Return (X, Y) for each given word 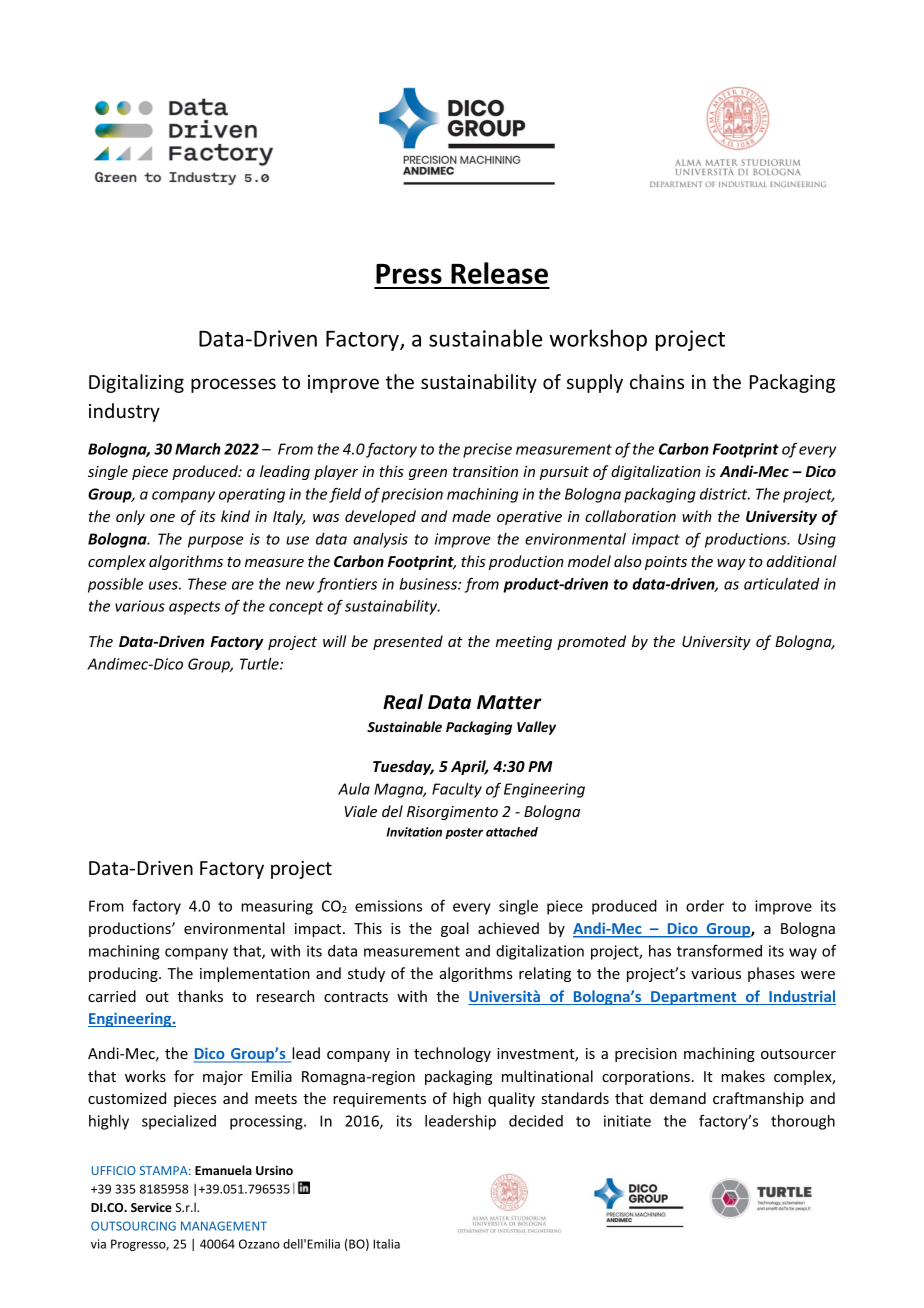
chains (657, 381)
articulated (782, 584)
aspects (194, 608)
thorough (803, 1122)
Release (499, 273)
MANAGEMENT (224, 1226)
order (705, 906)
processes (233, 385)
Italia (386, 1244)
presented (408, 642)
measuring (277, 907)
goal (455, 929)
